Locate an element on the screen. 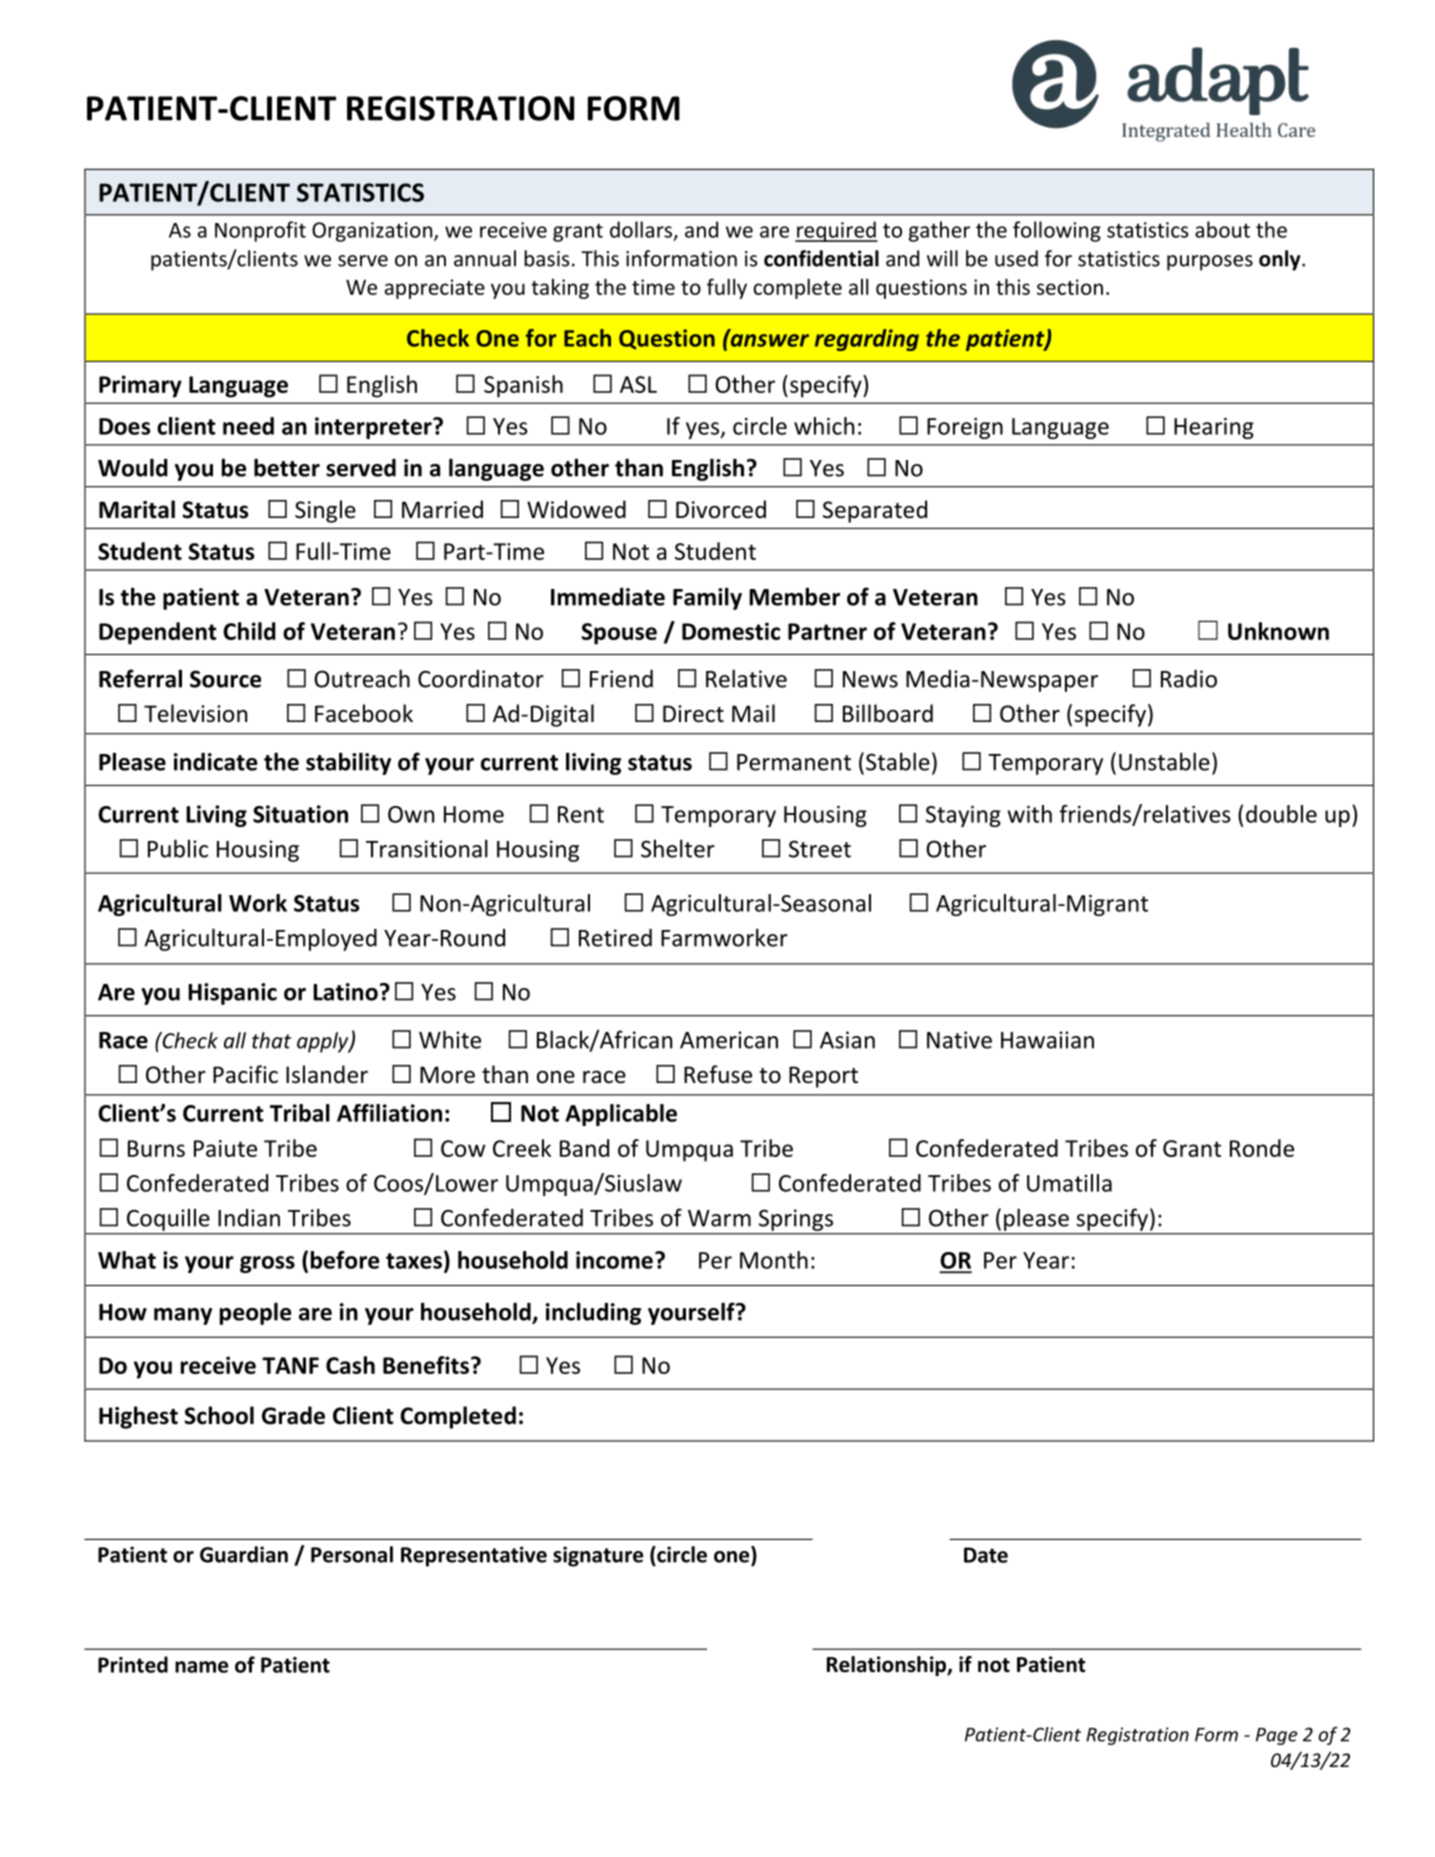  Hawaiian is located at coordinates (1047, 1040).
